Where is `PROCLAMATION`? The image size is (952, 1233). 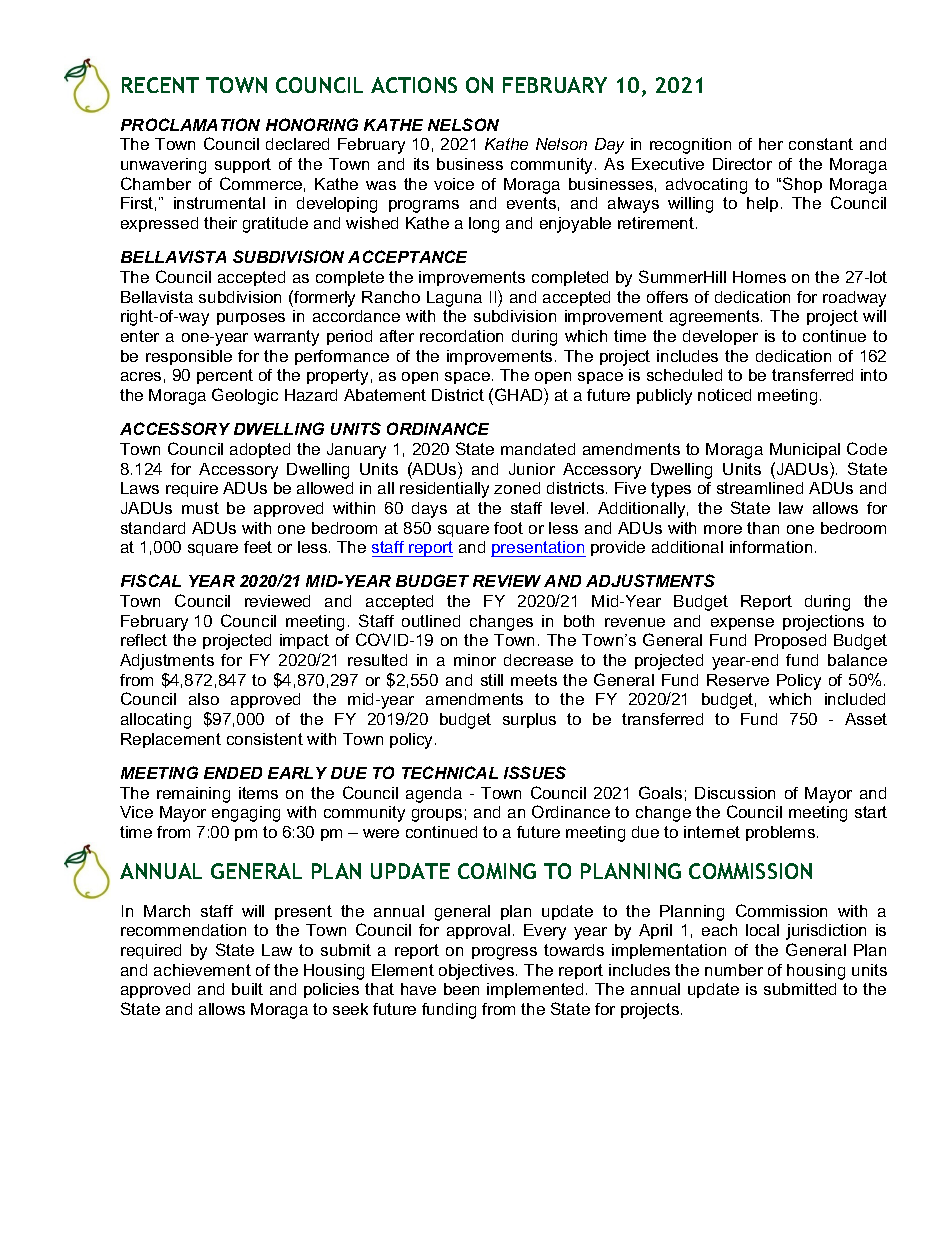
PROCLAMATION is located at coordinates (190, 124).
